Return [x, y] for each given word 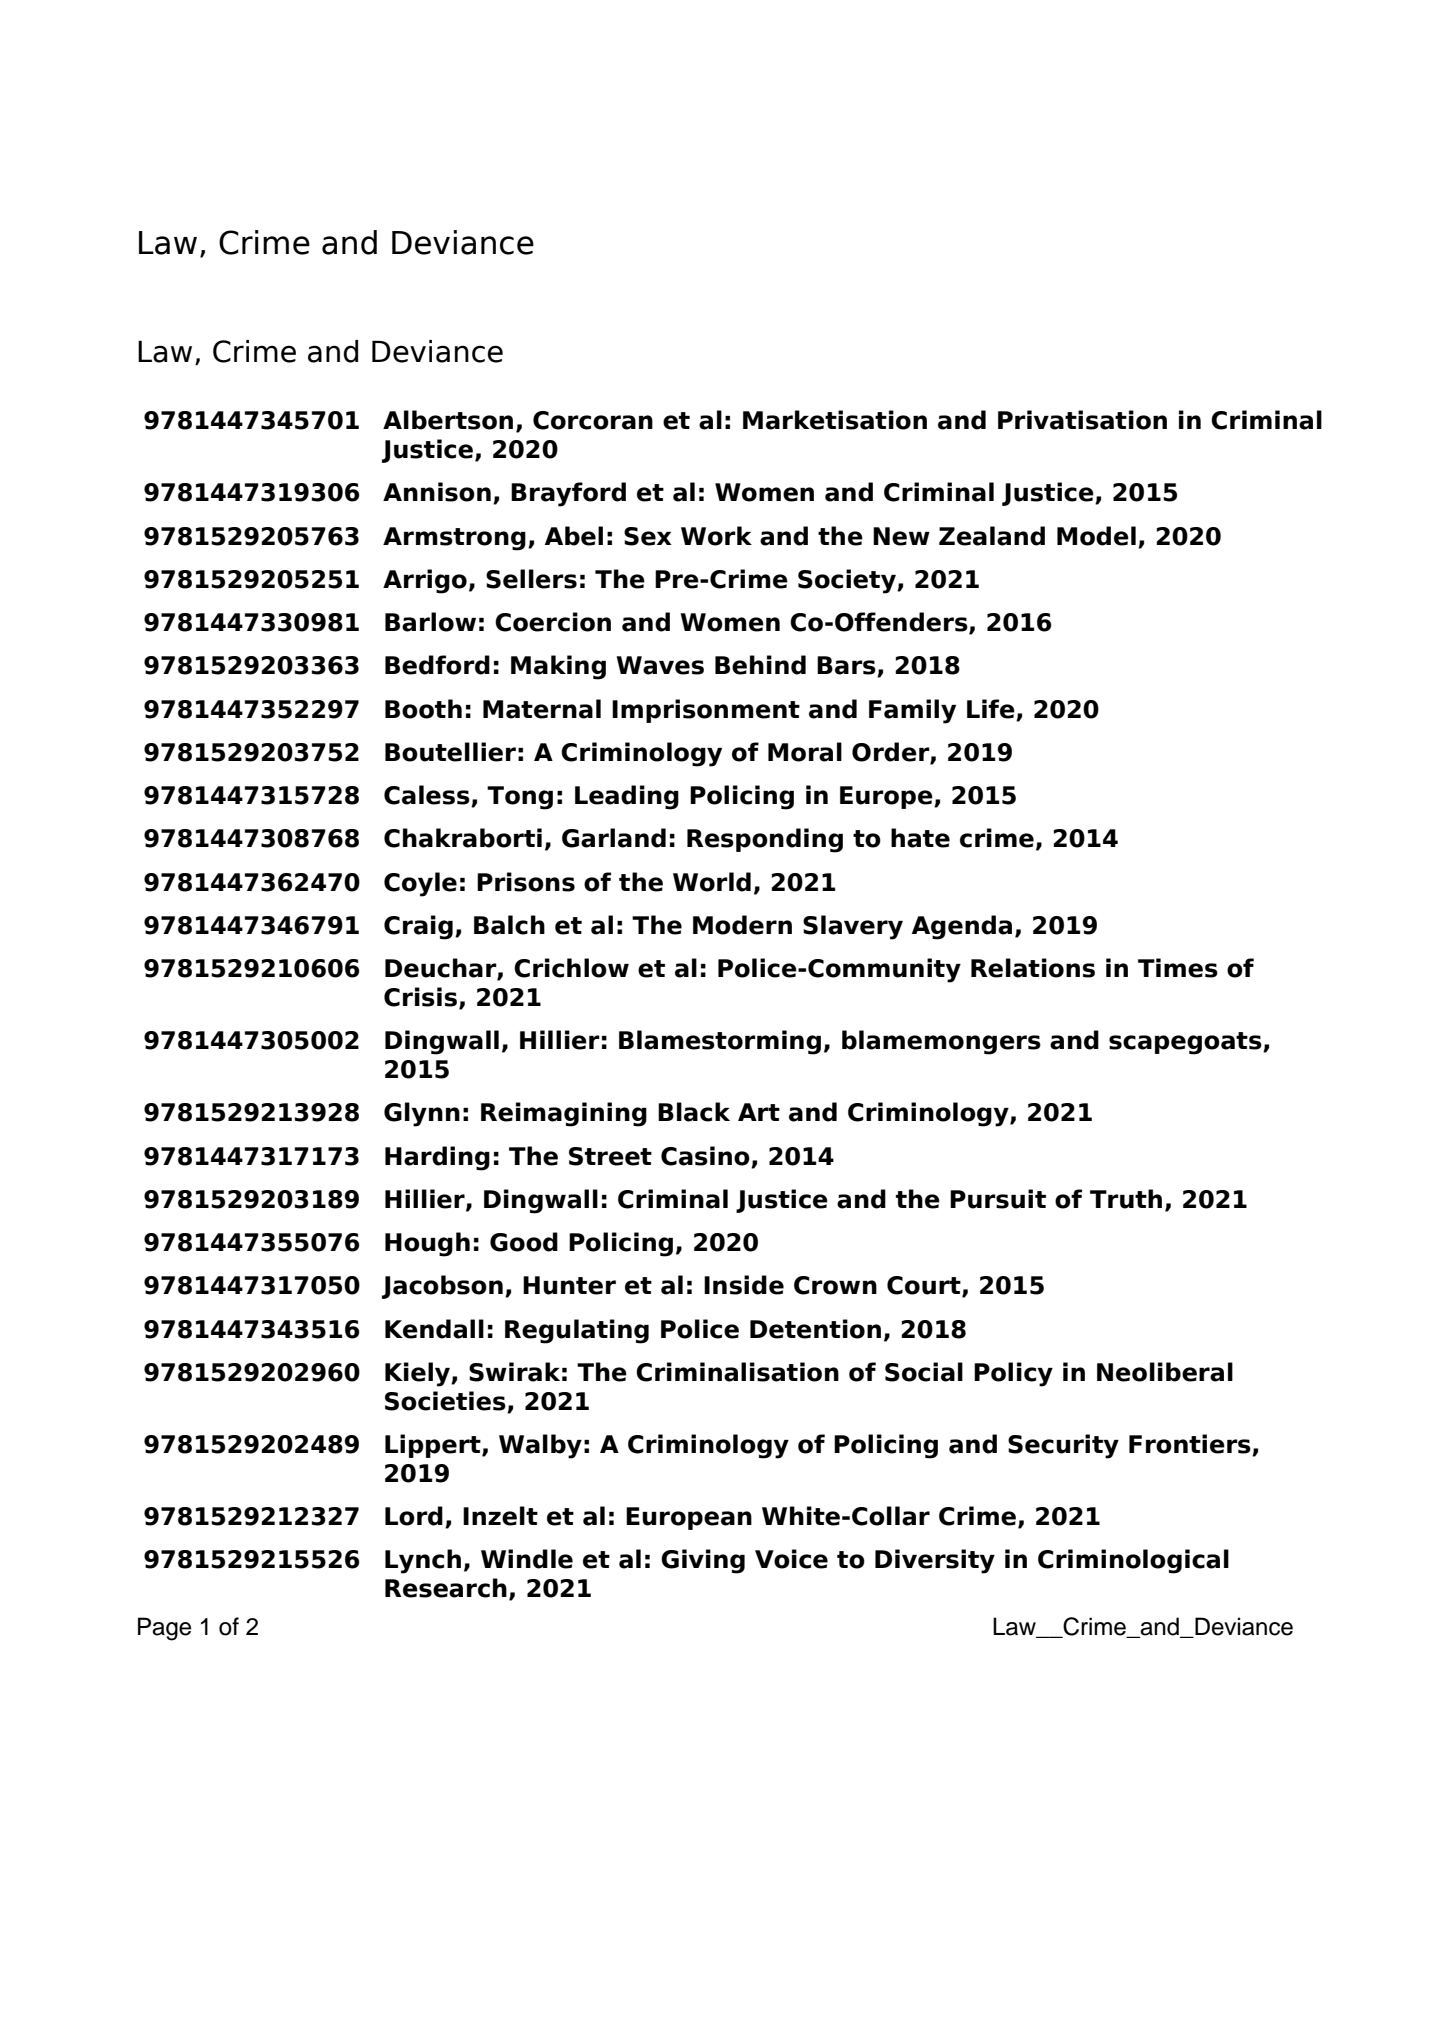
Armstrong [454, 539]
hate [920, 838]
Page [164, 1629]
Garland [614, 838]
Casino [705, 1156]
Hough [427, 1244]
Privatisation [1082, 420]
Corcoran [593, 420]
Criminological [1133, 1561]
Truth [1126, 1199]
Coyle [420, 884]
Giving [703, 1561]
